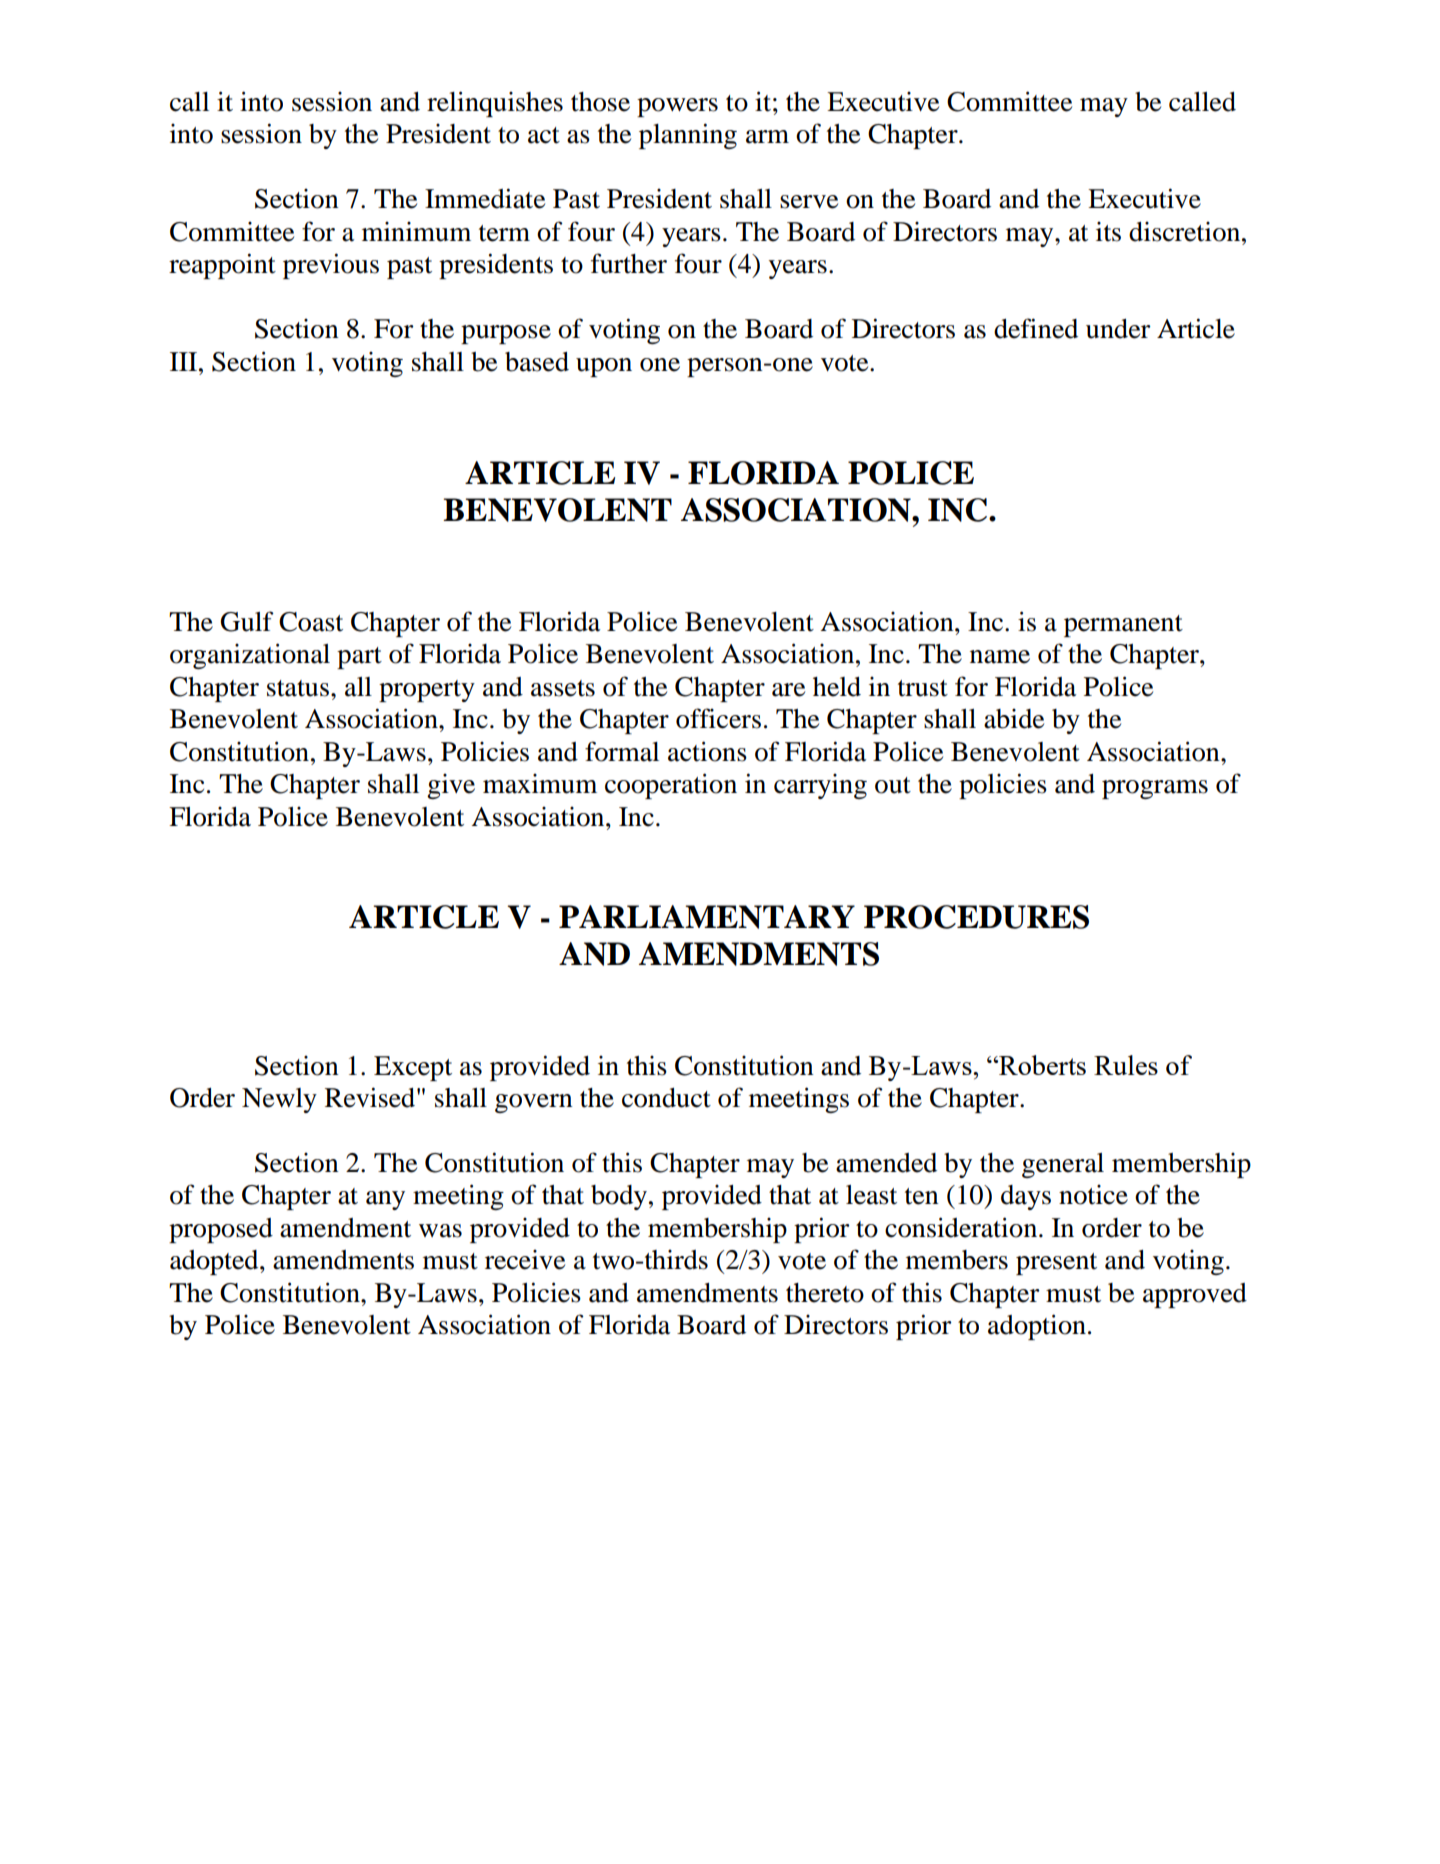 This screenshot has height=1864, width=1440. I want to click on abide, so click(1014, 719).
